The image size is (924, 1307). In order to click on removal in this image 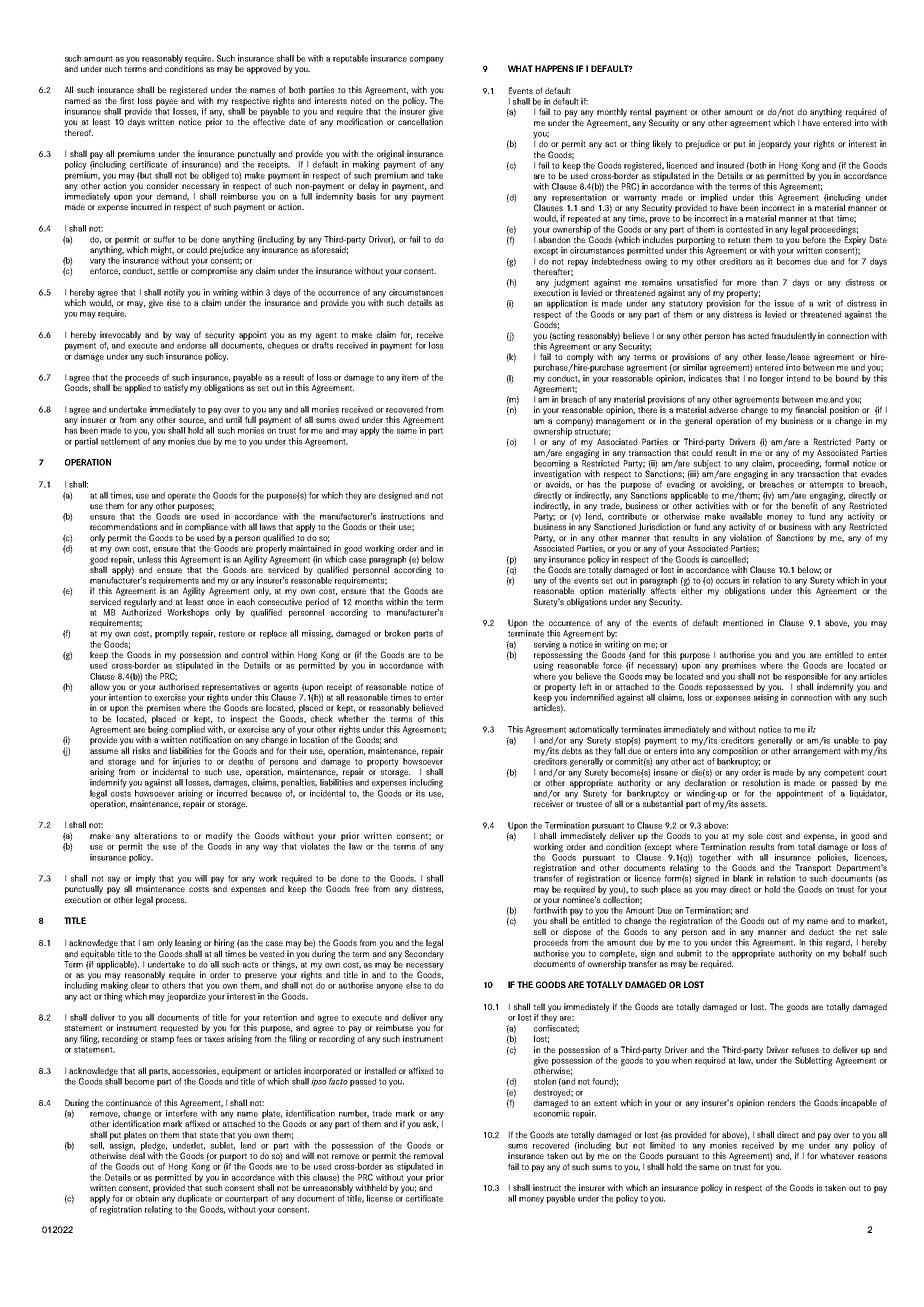, I will do `click(428, 1155)`.
